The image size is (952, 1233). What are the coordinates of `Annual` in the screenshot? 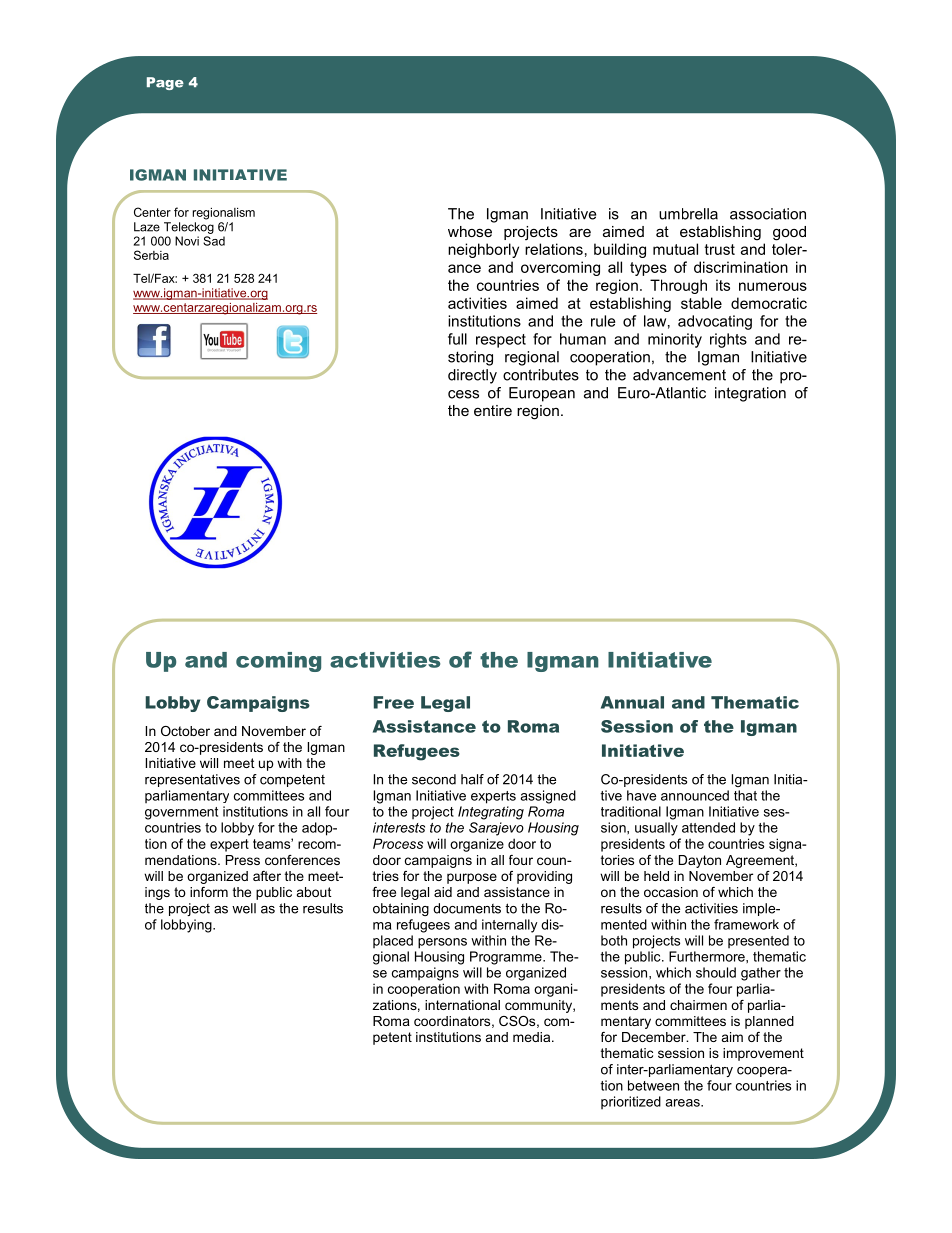 It's located at (632, 702).
